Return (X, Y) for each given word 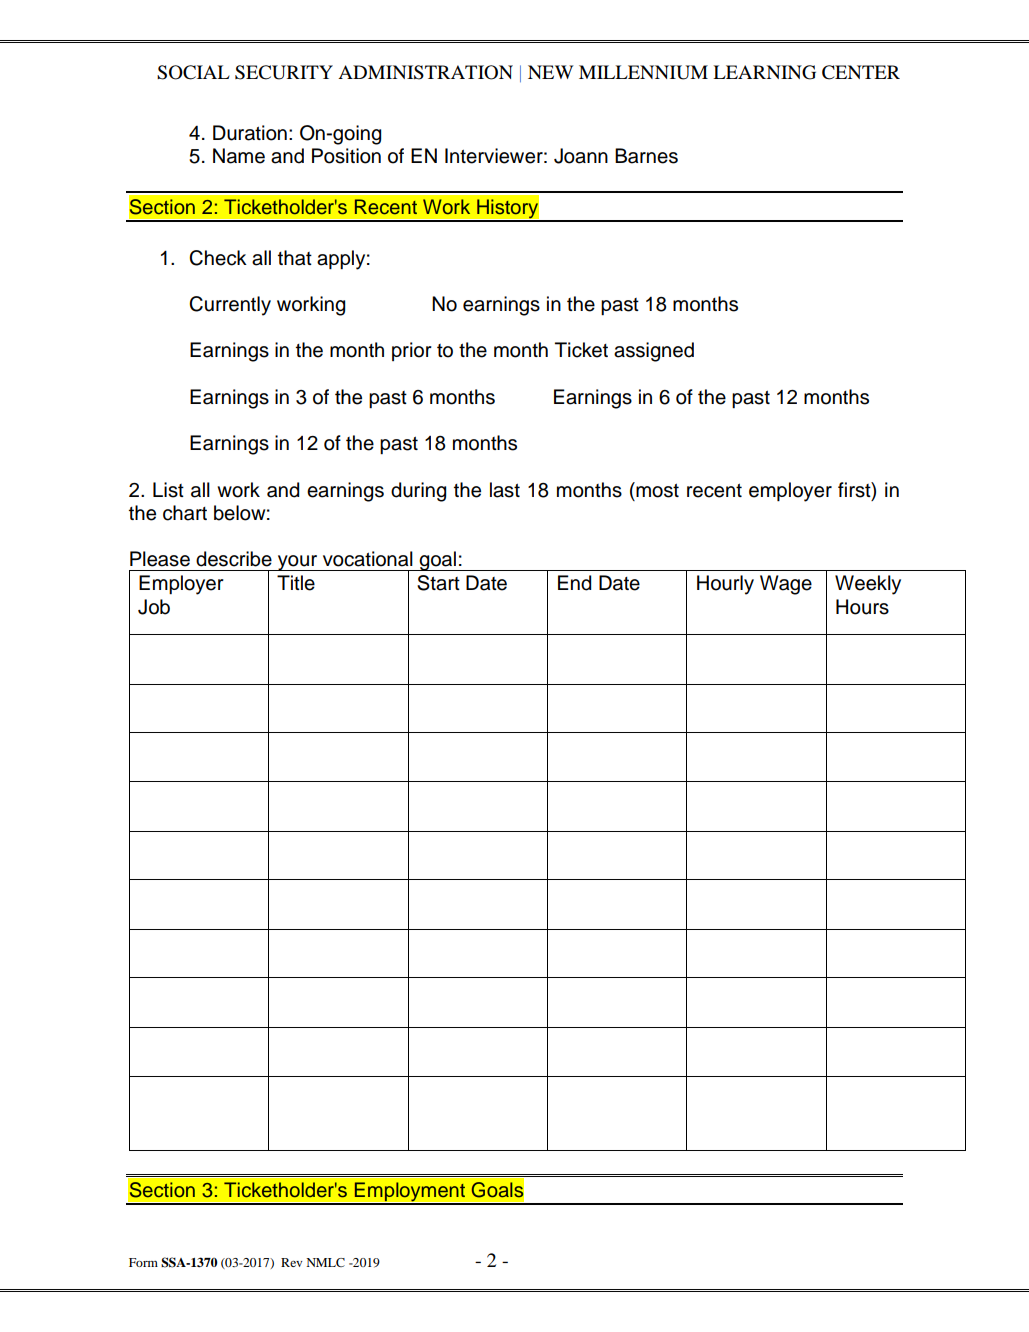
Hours (862, 607)
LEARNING (764, 72)
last (505, 490)
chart (185, 513)
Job (154, 607)
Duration (250, 133)
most (656, 490)
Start (438, 583)
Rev (291, 1262)
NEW (551, 72)
